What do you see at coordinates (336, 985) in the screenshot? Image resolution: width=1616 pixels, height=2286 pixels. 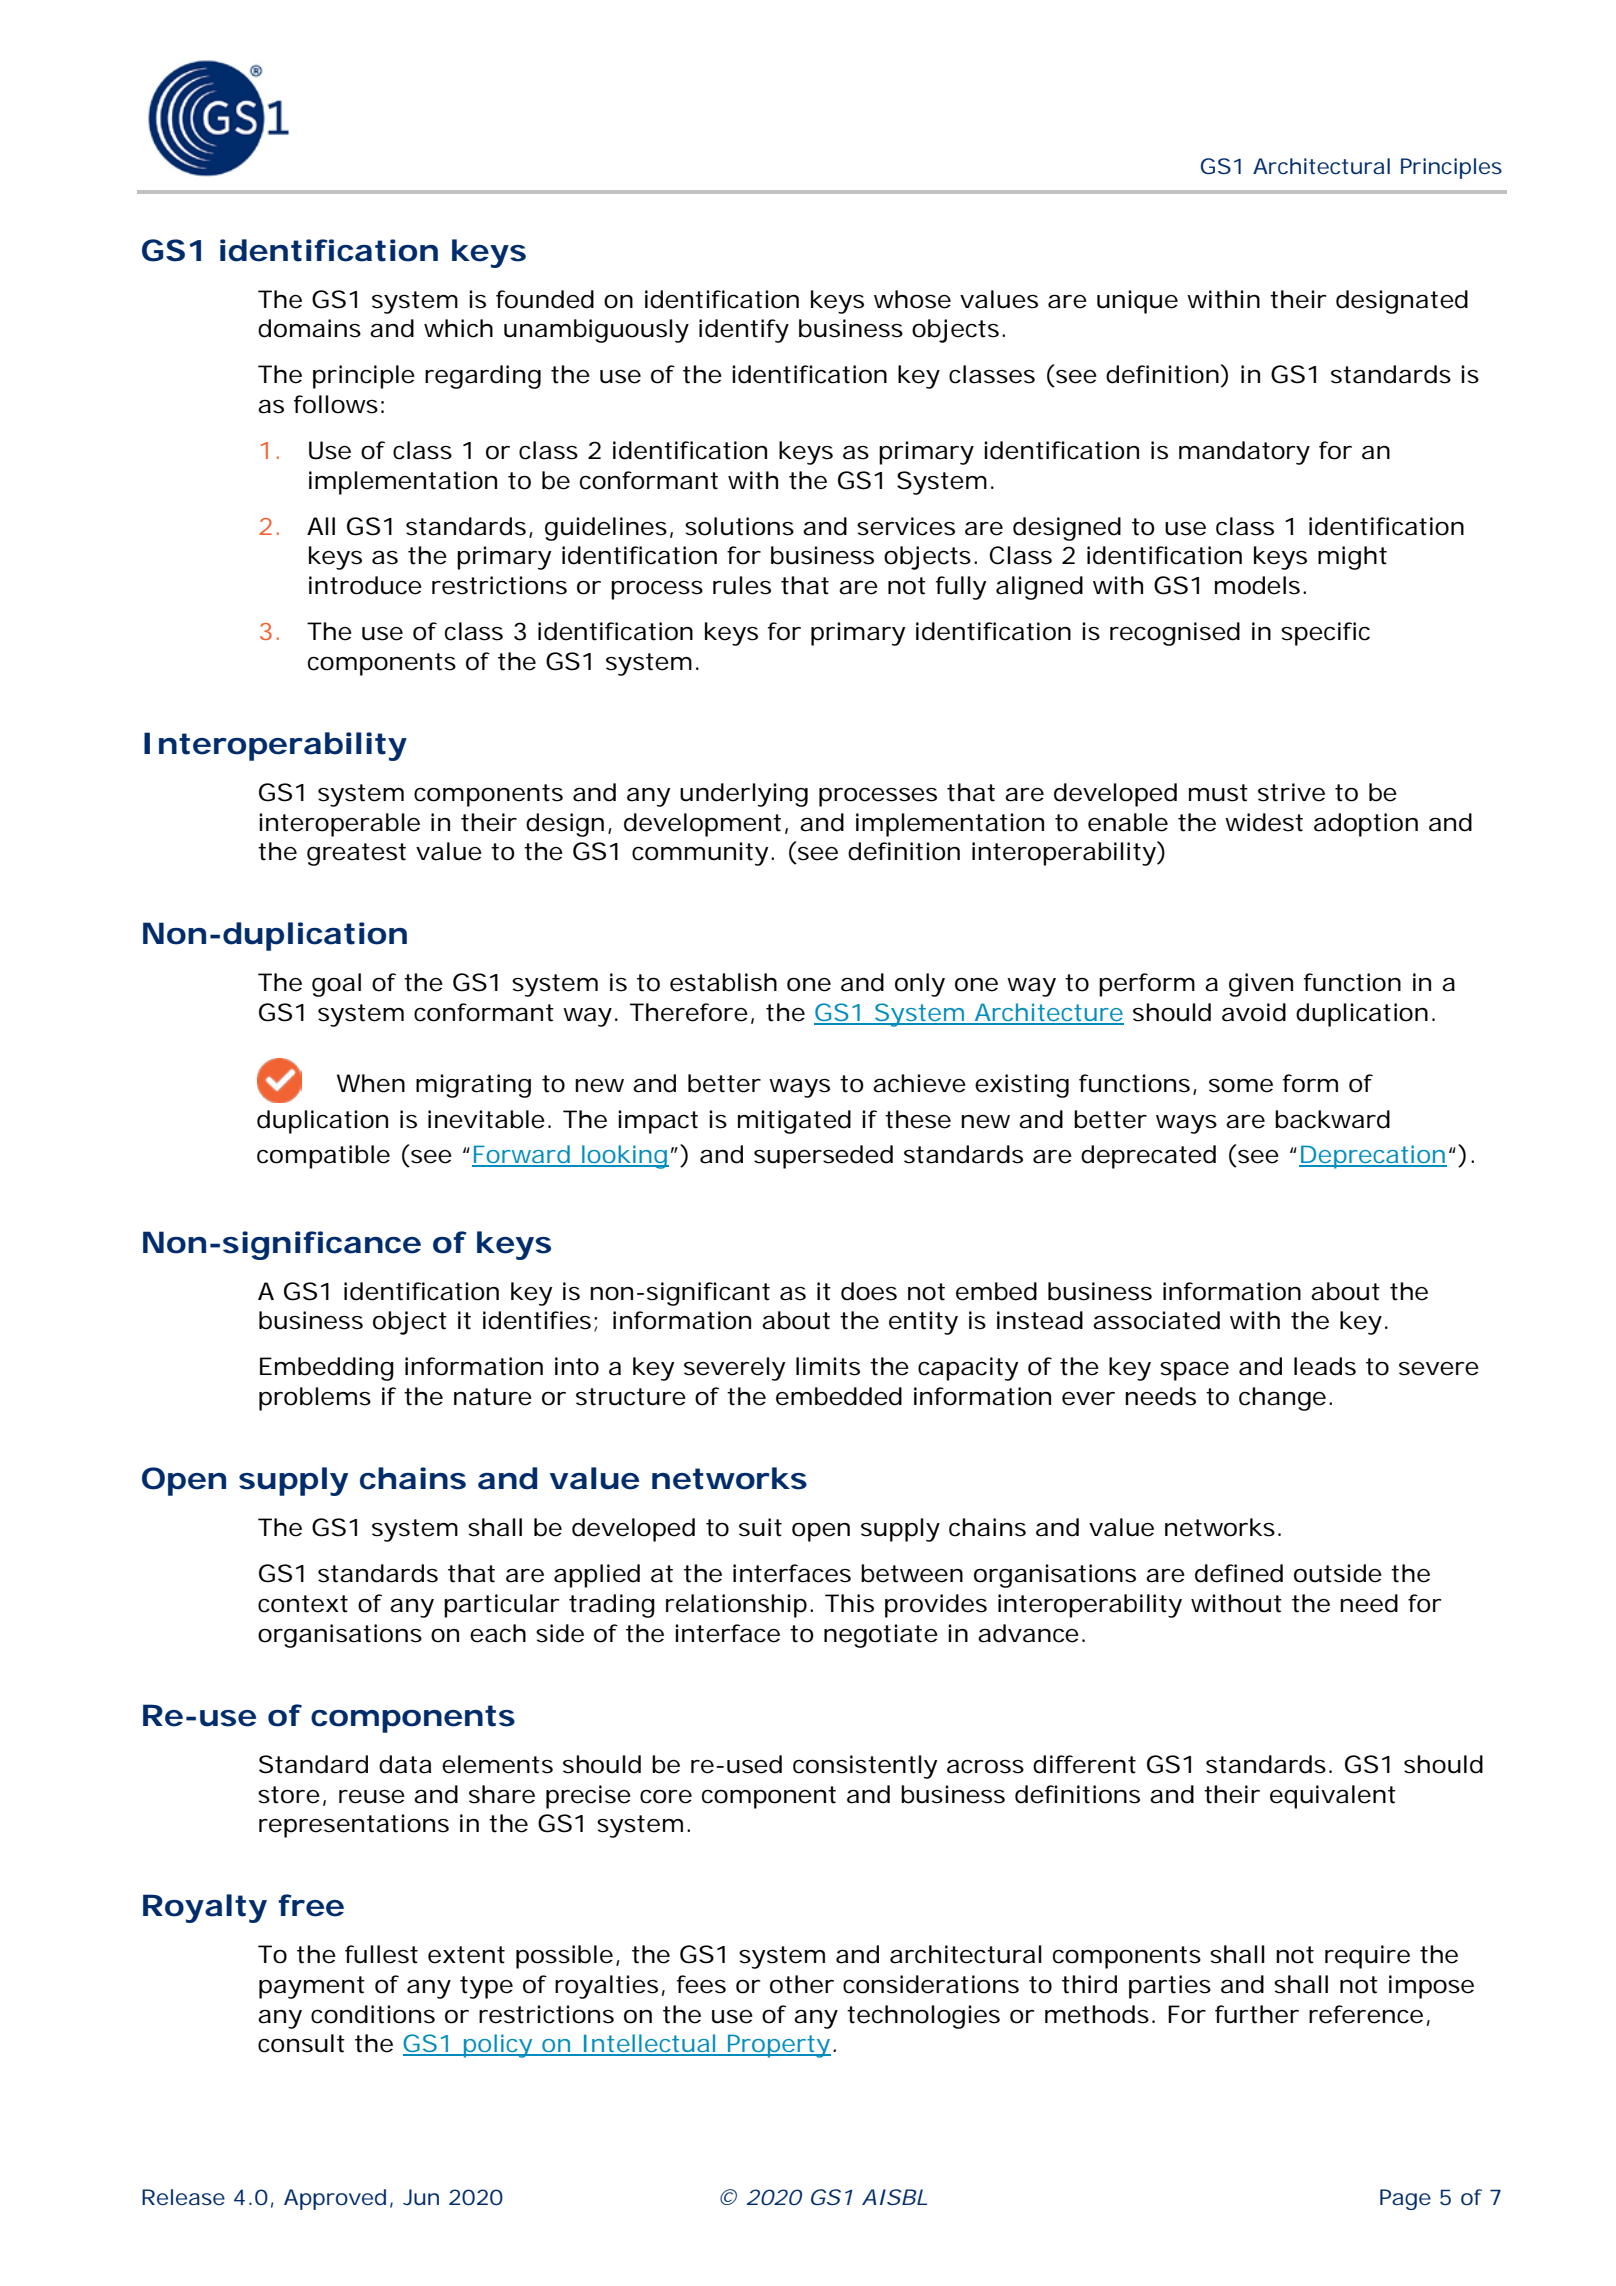 I see `goal` at bounding box center [336, 985].
